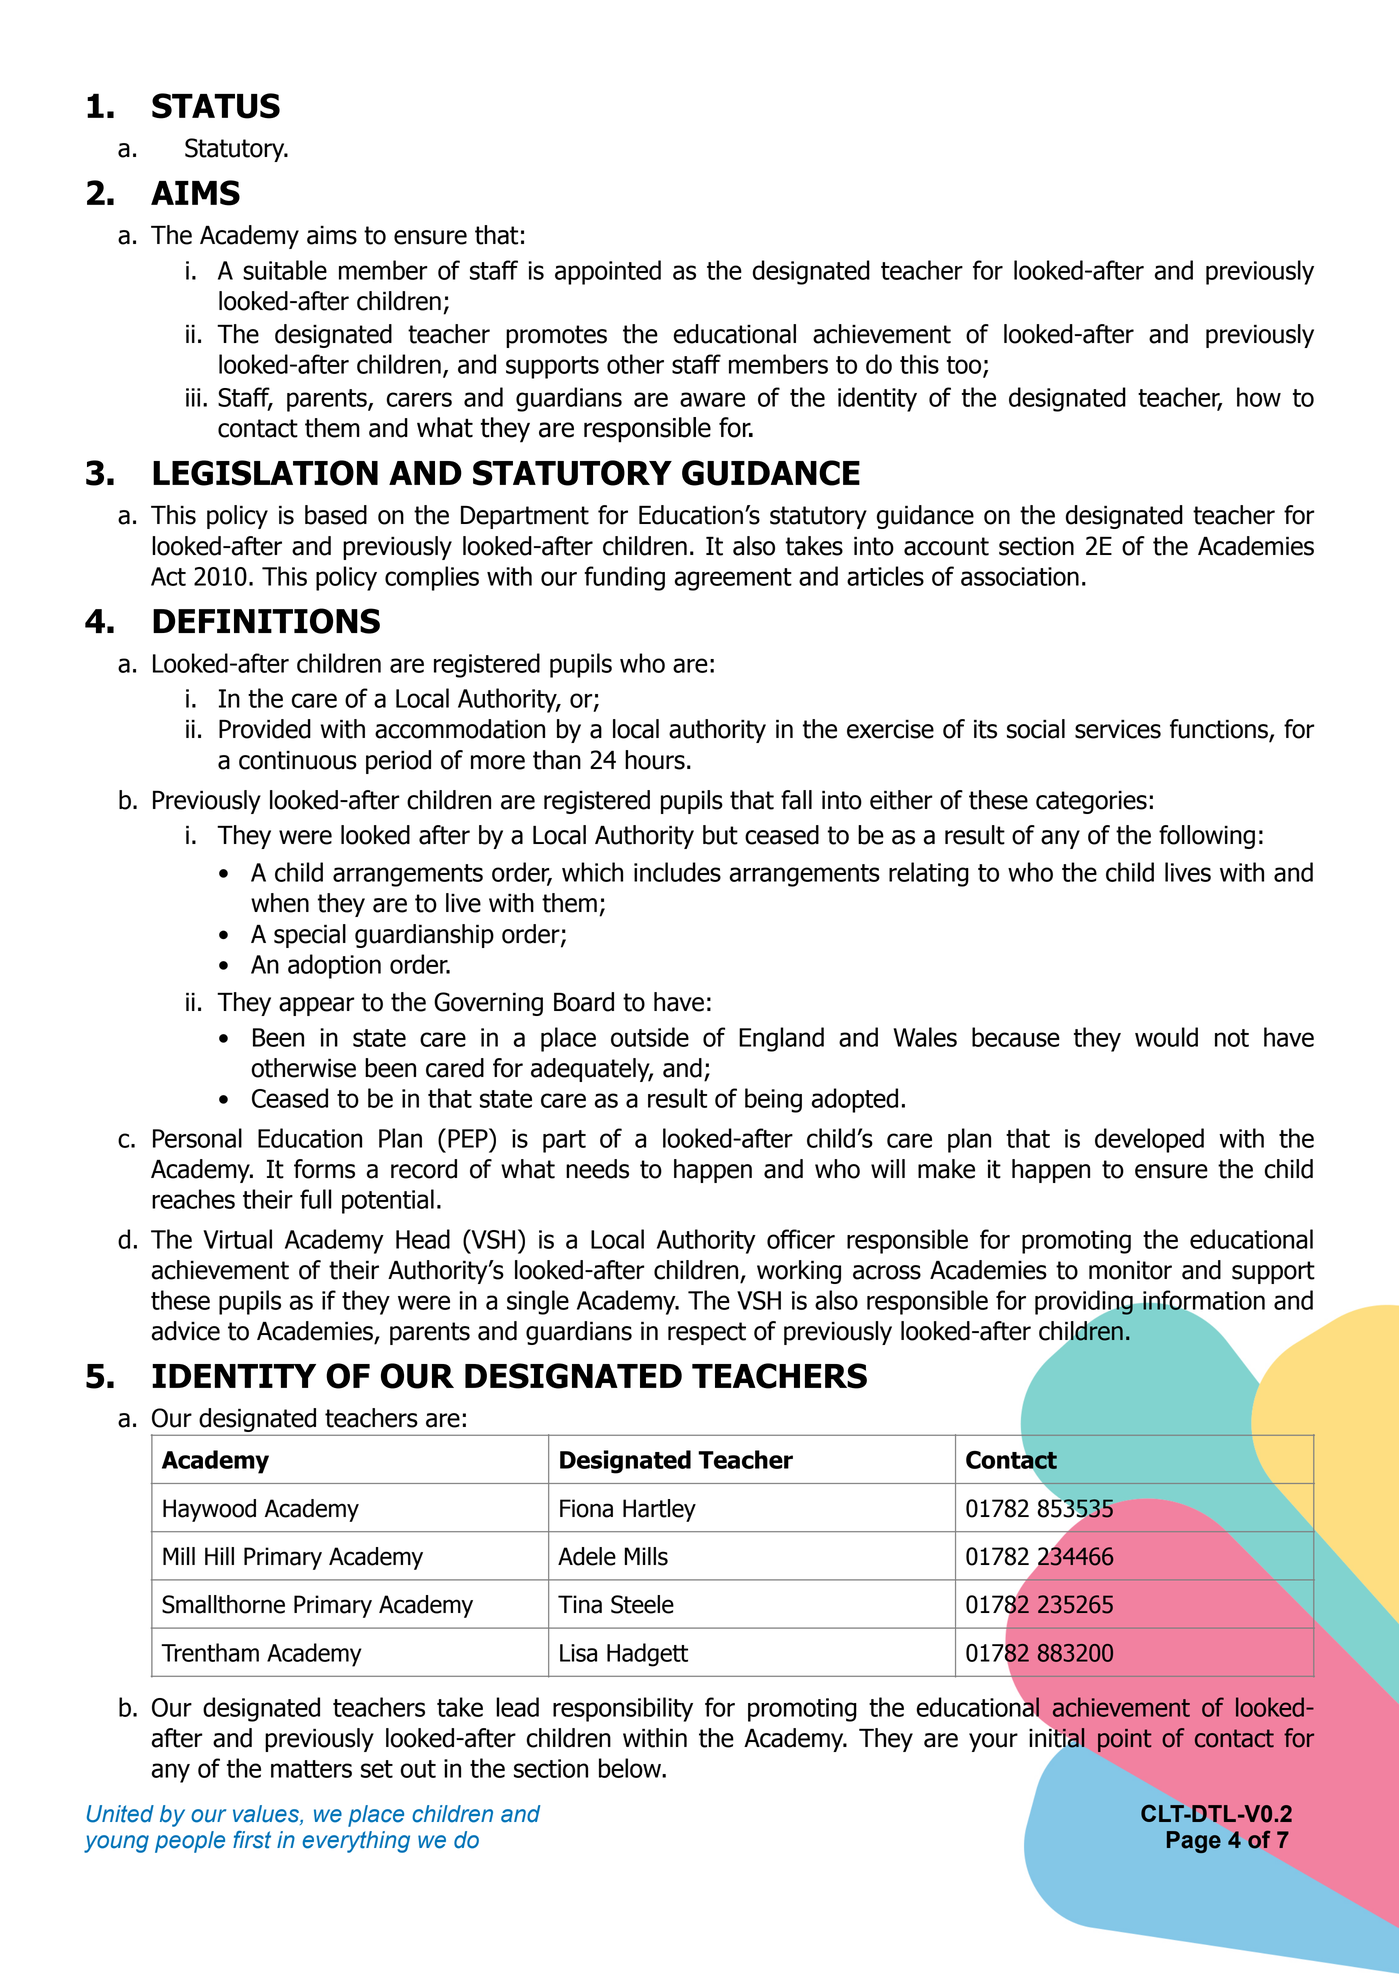 The image size is (1399, 1980). I want to click on officer, so click(801, 1239).
